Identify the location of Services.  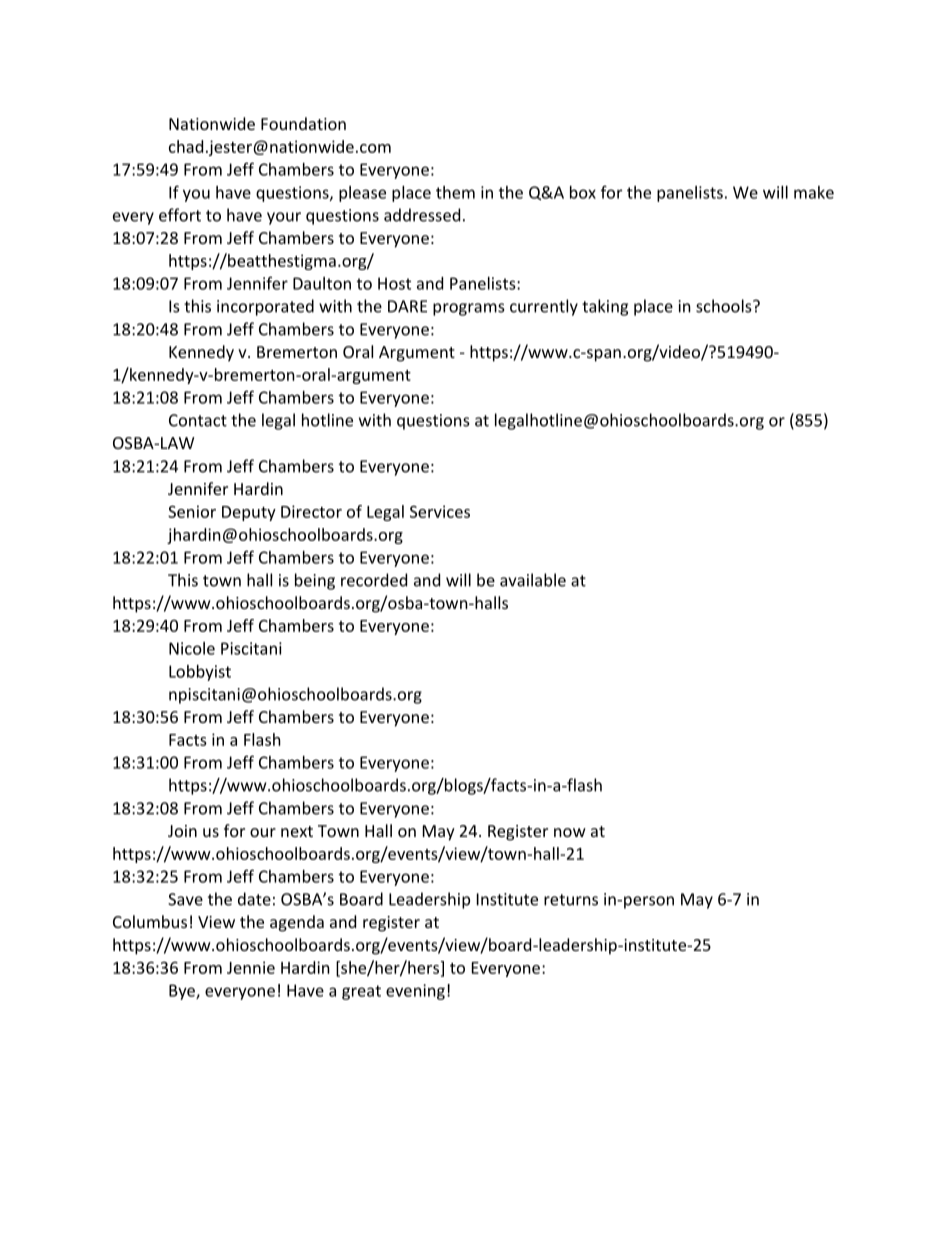
(440, 511).
